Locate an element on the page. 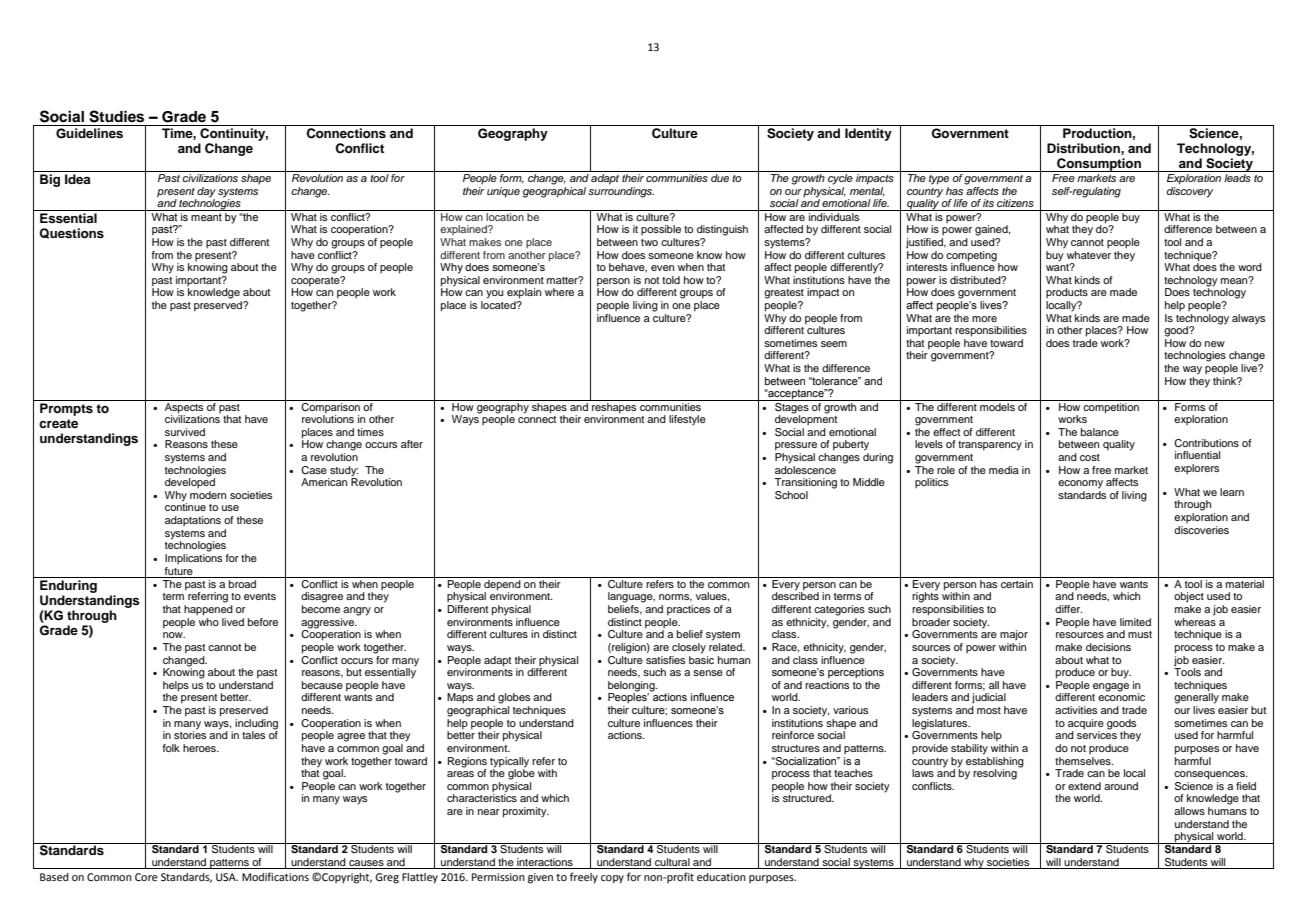  told is located at coordinates (671, 280).
